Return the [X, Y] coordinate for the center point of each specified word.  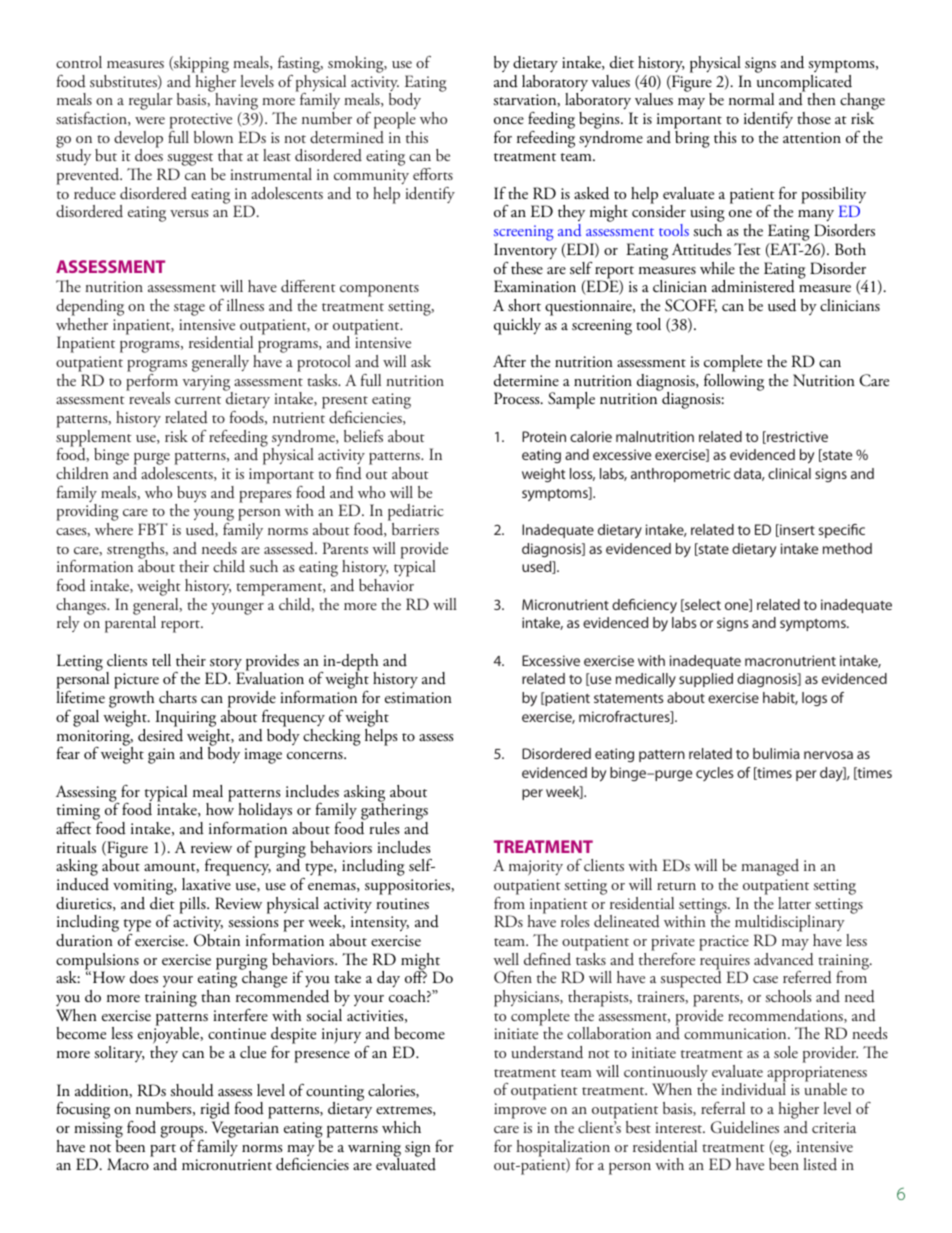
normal [751, 99]
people [395, 120]
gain [161, 756]
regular [151, 101]
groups [183, 1132]
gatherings [394, 812]
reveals [148, 397]
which [401, 1127]
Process [518, 398]
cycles [715, 774]
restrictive [796, 437]
